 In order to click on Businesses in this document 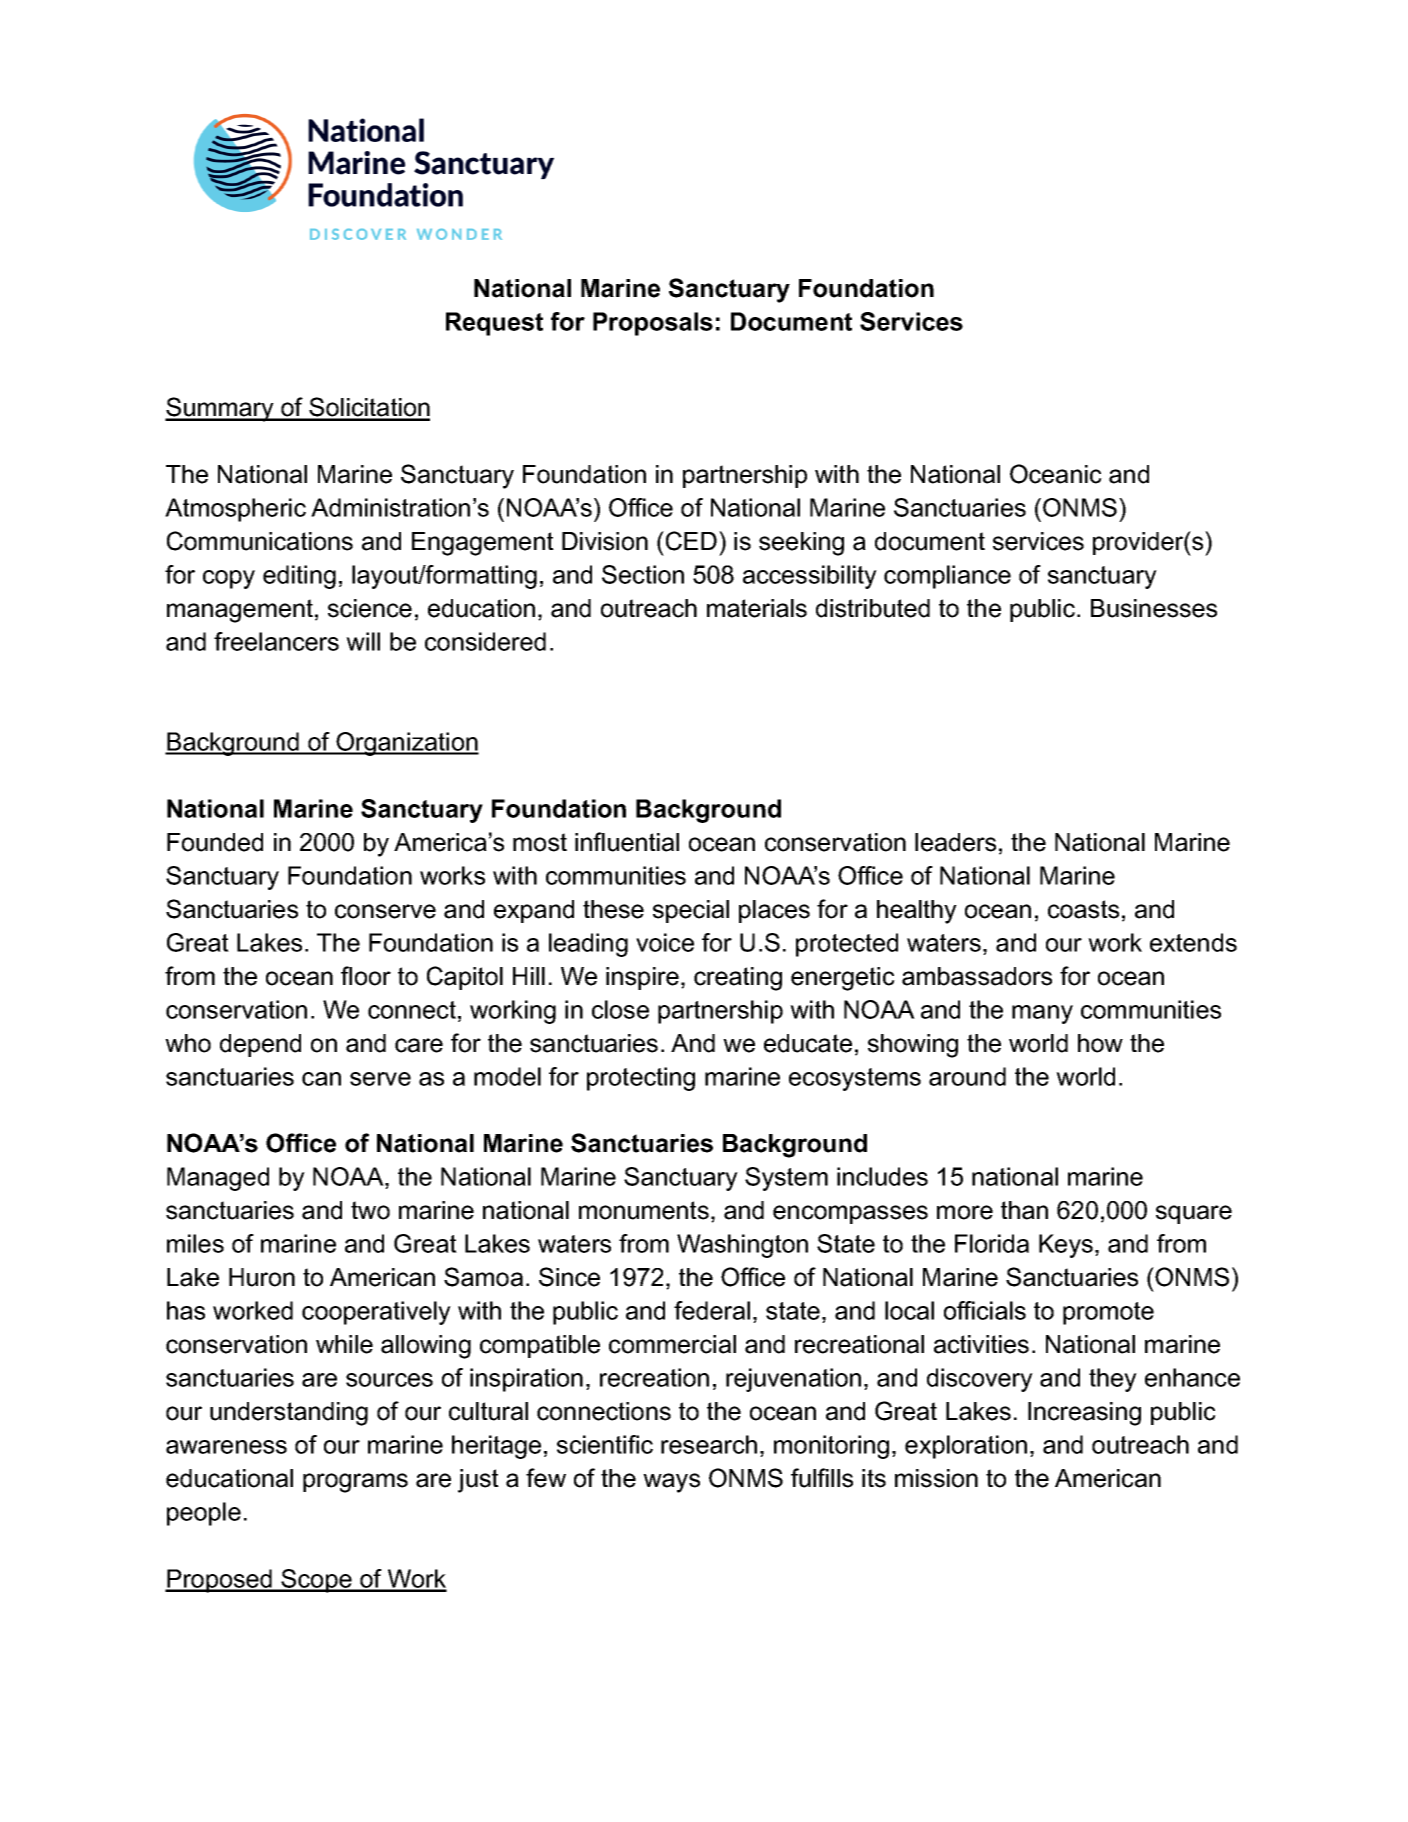, I will do `click(1154, 608)`.
